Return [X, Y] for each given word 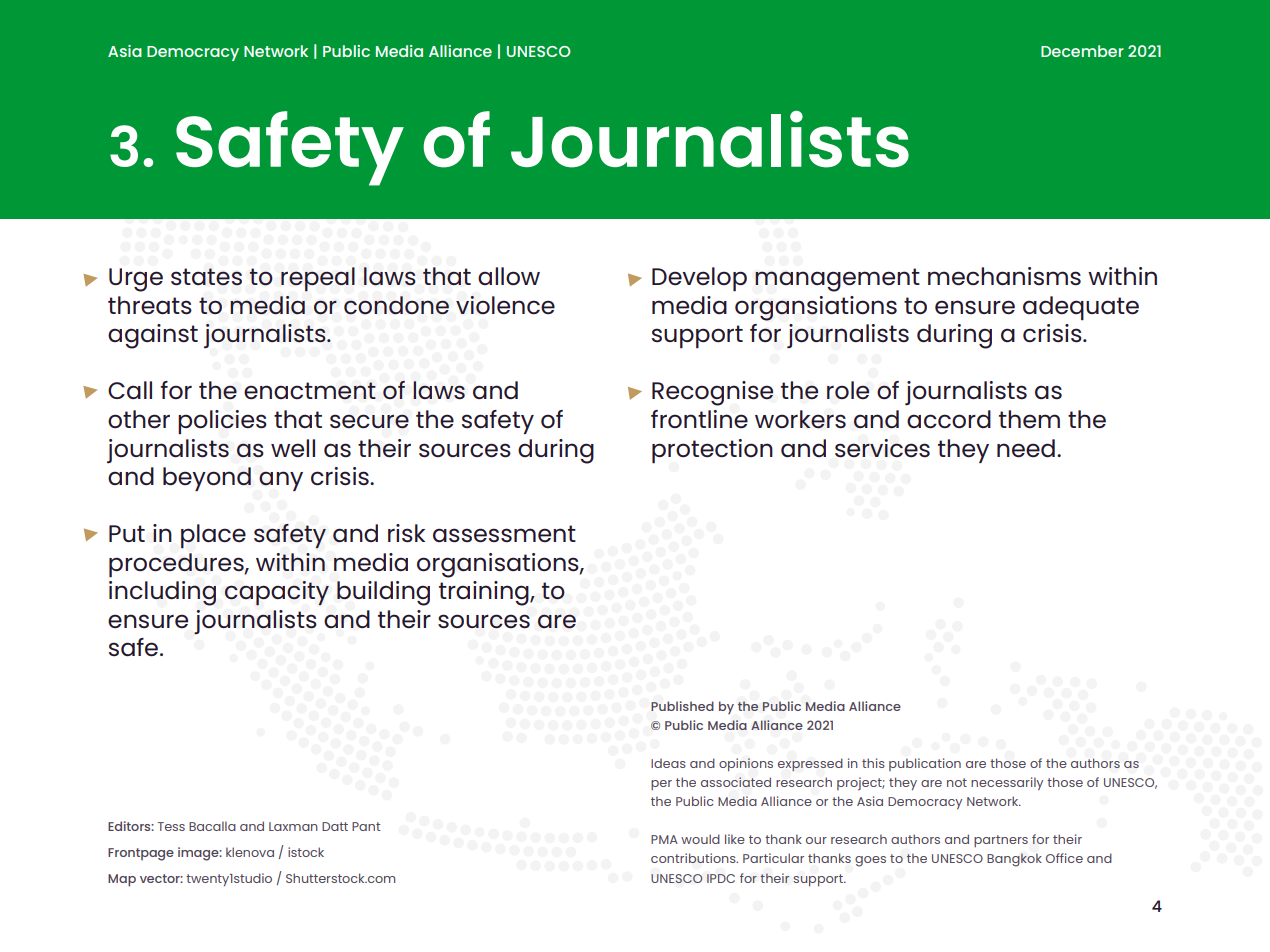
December [1082, 51]
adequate [1081, 308]
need [1026, 448]
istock [306, 852]
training [485, 593]
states [206, 277]
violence [505, 305]
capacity [277, 593]
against [153, 336]
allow [509, 276]
